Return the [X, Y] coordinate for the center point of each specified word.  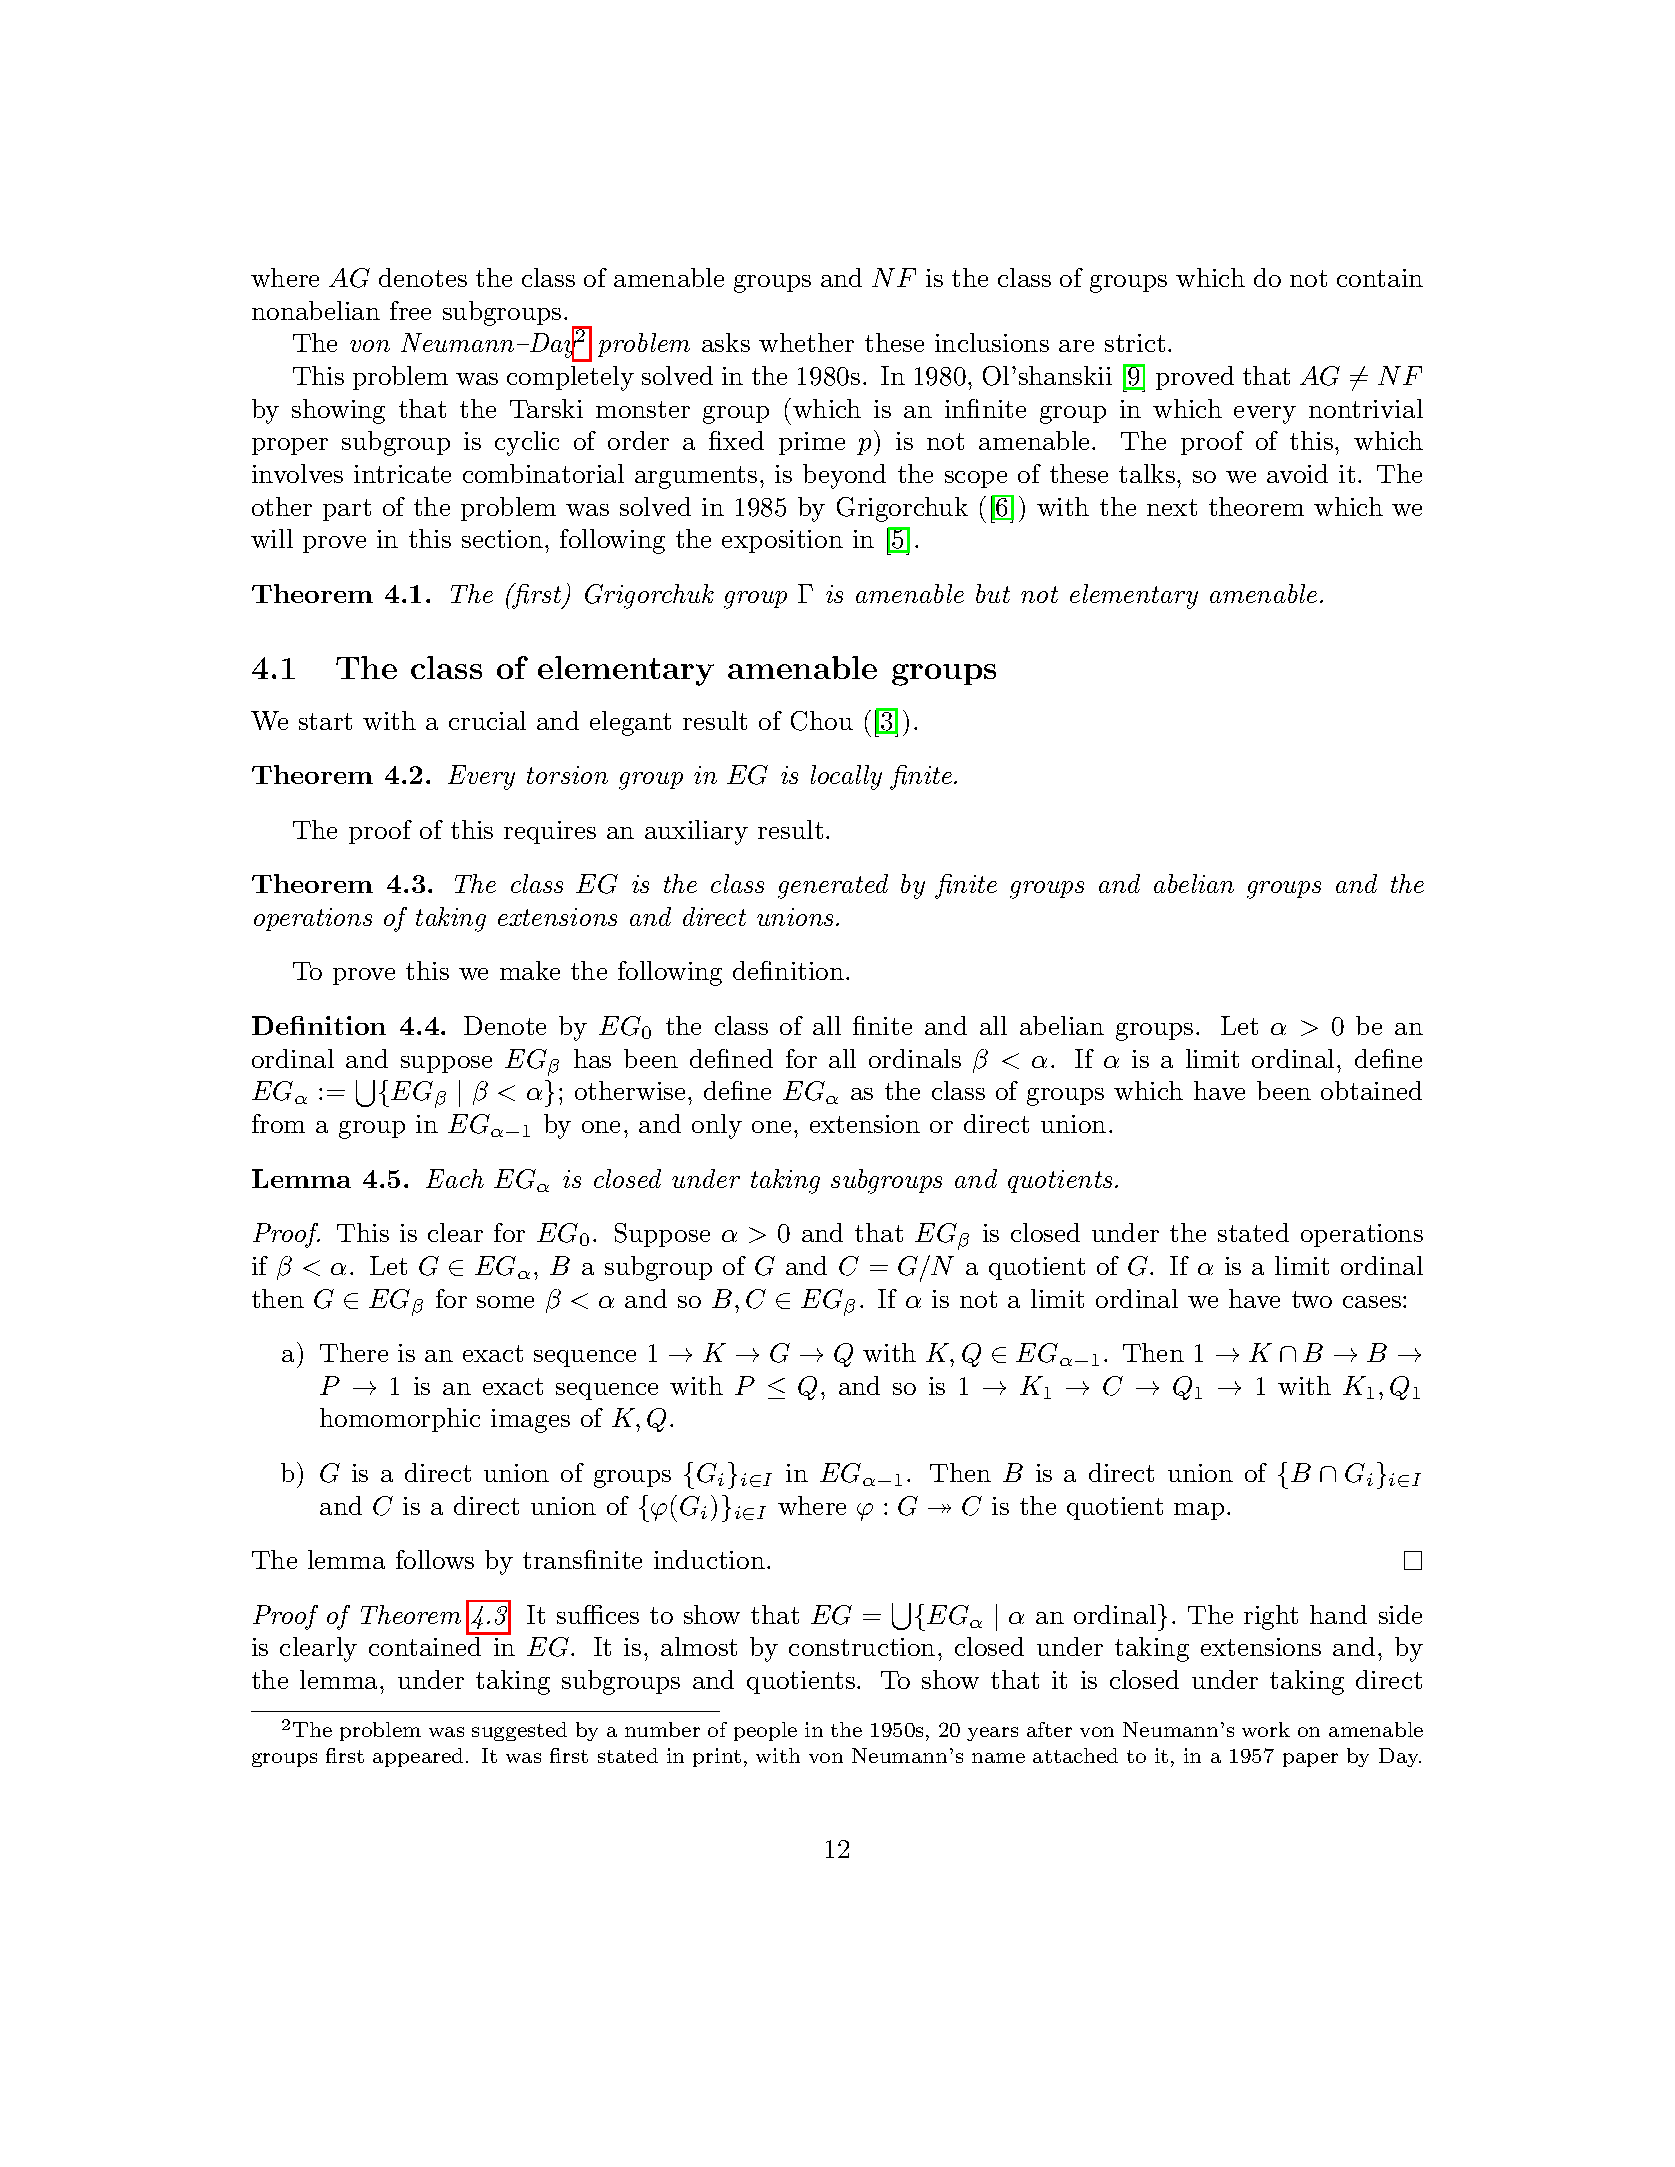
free [410, 310]
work [1266, 1729]
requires [550, 832]
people [765, 1731]
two [1312, 1299]
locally [846, 777]
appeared [418, 1757]
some [505, 1302]
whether [806, 342]
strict [1135, 343]
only [717, 1126]
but [993, 593]
